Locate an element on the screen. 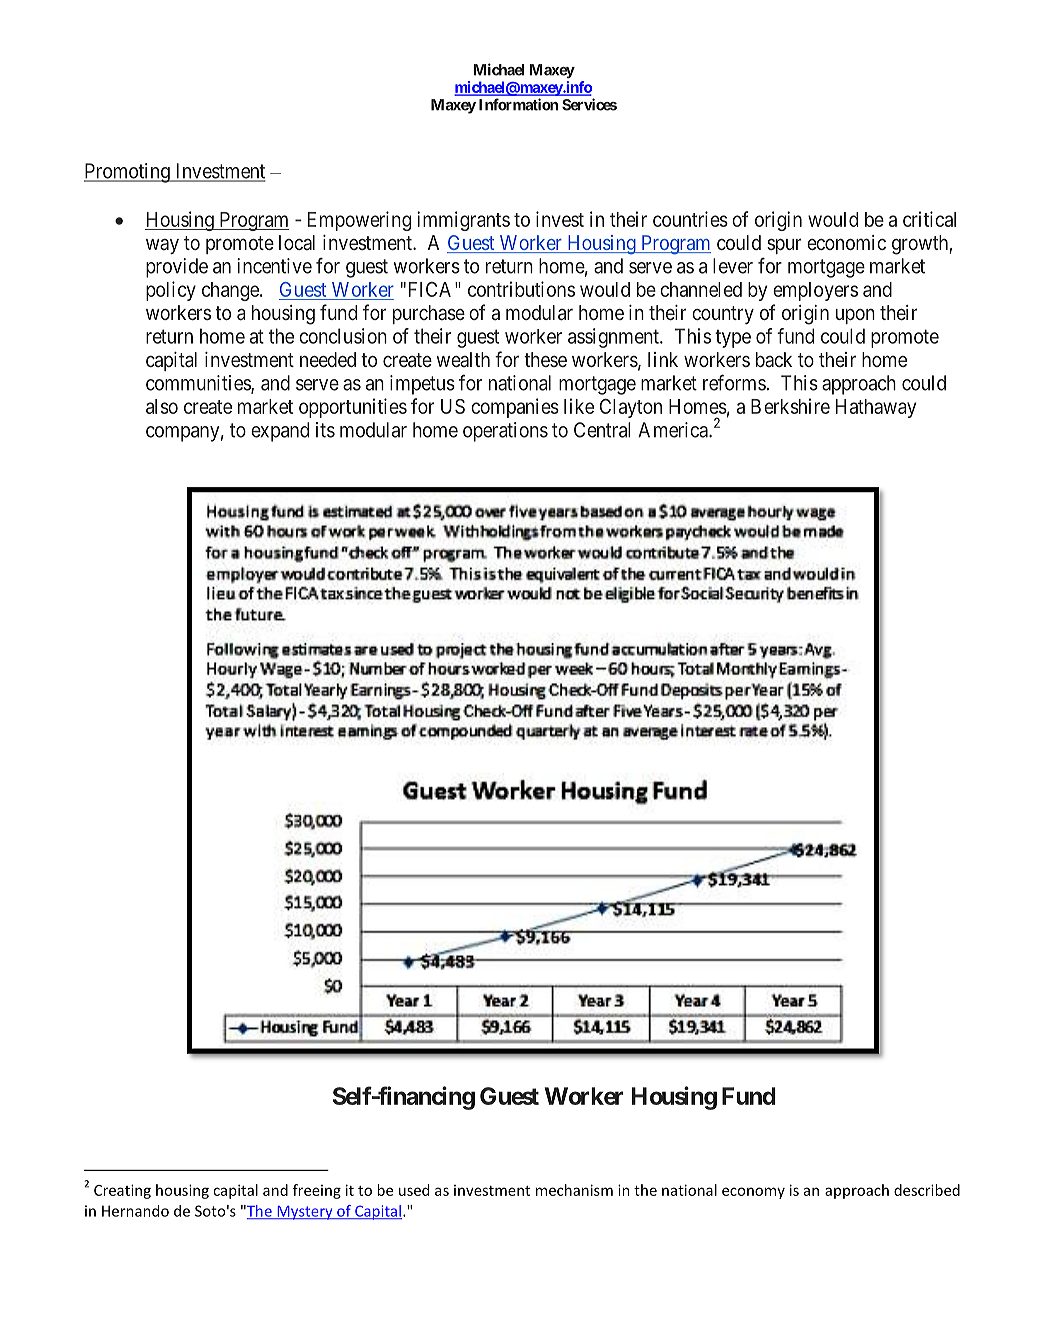 Image resolution: width=1038 pixels, height=1343 pixels. America is located at coordinates (674, 430).
